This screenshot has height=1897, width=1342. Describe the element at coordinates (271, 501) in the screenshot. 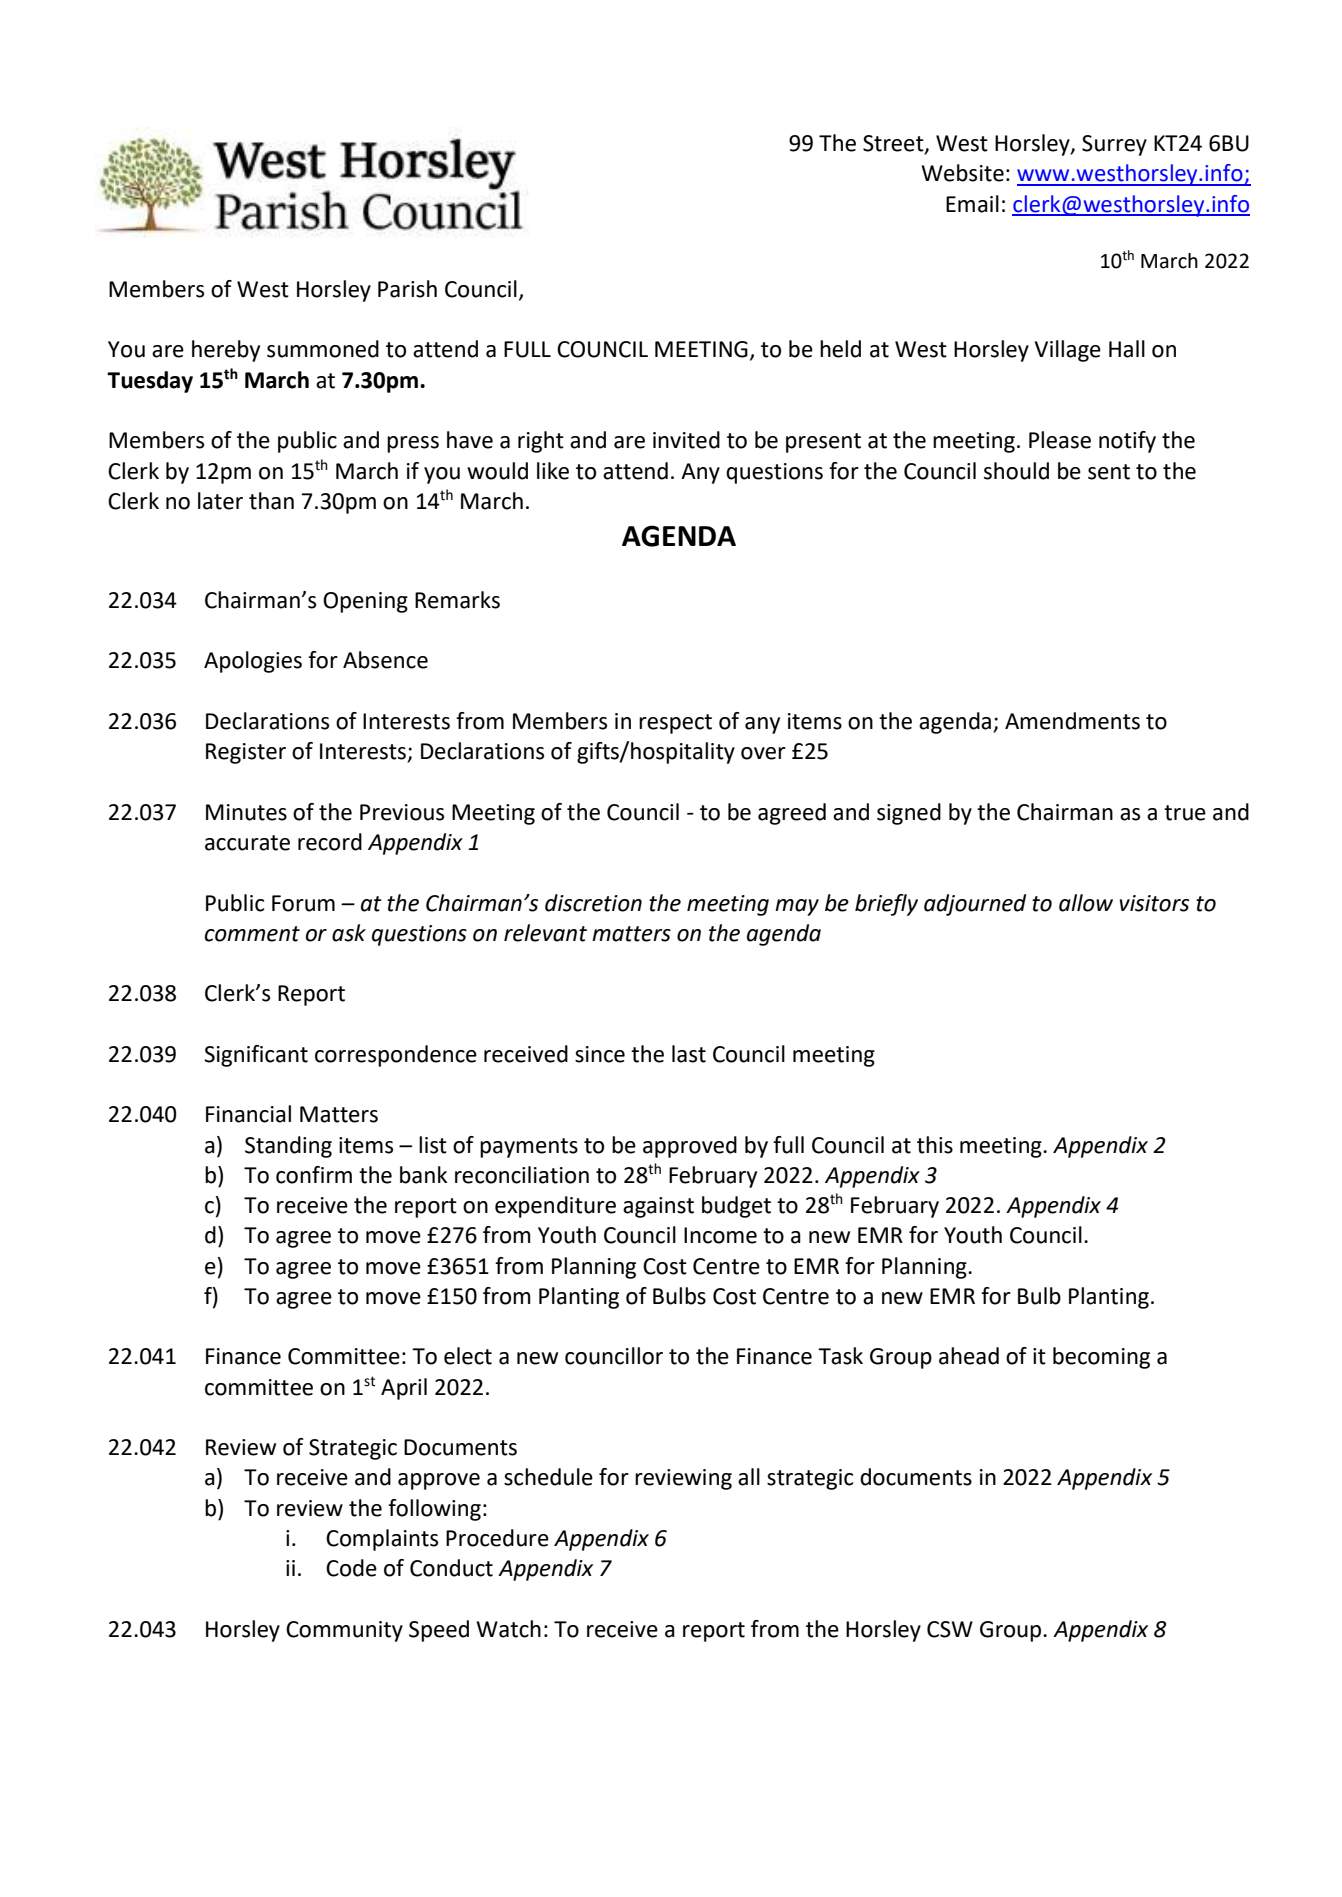

I see `than` at that location.
